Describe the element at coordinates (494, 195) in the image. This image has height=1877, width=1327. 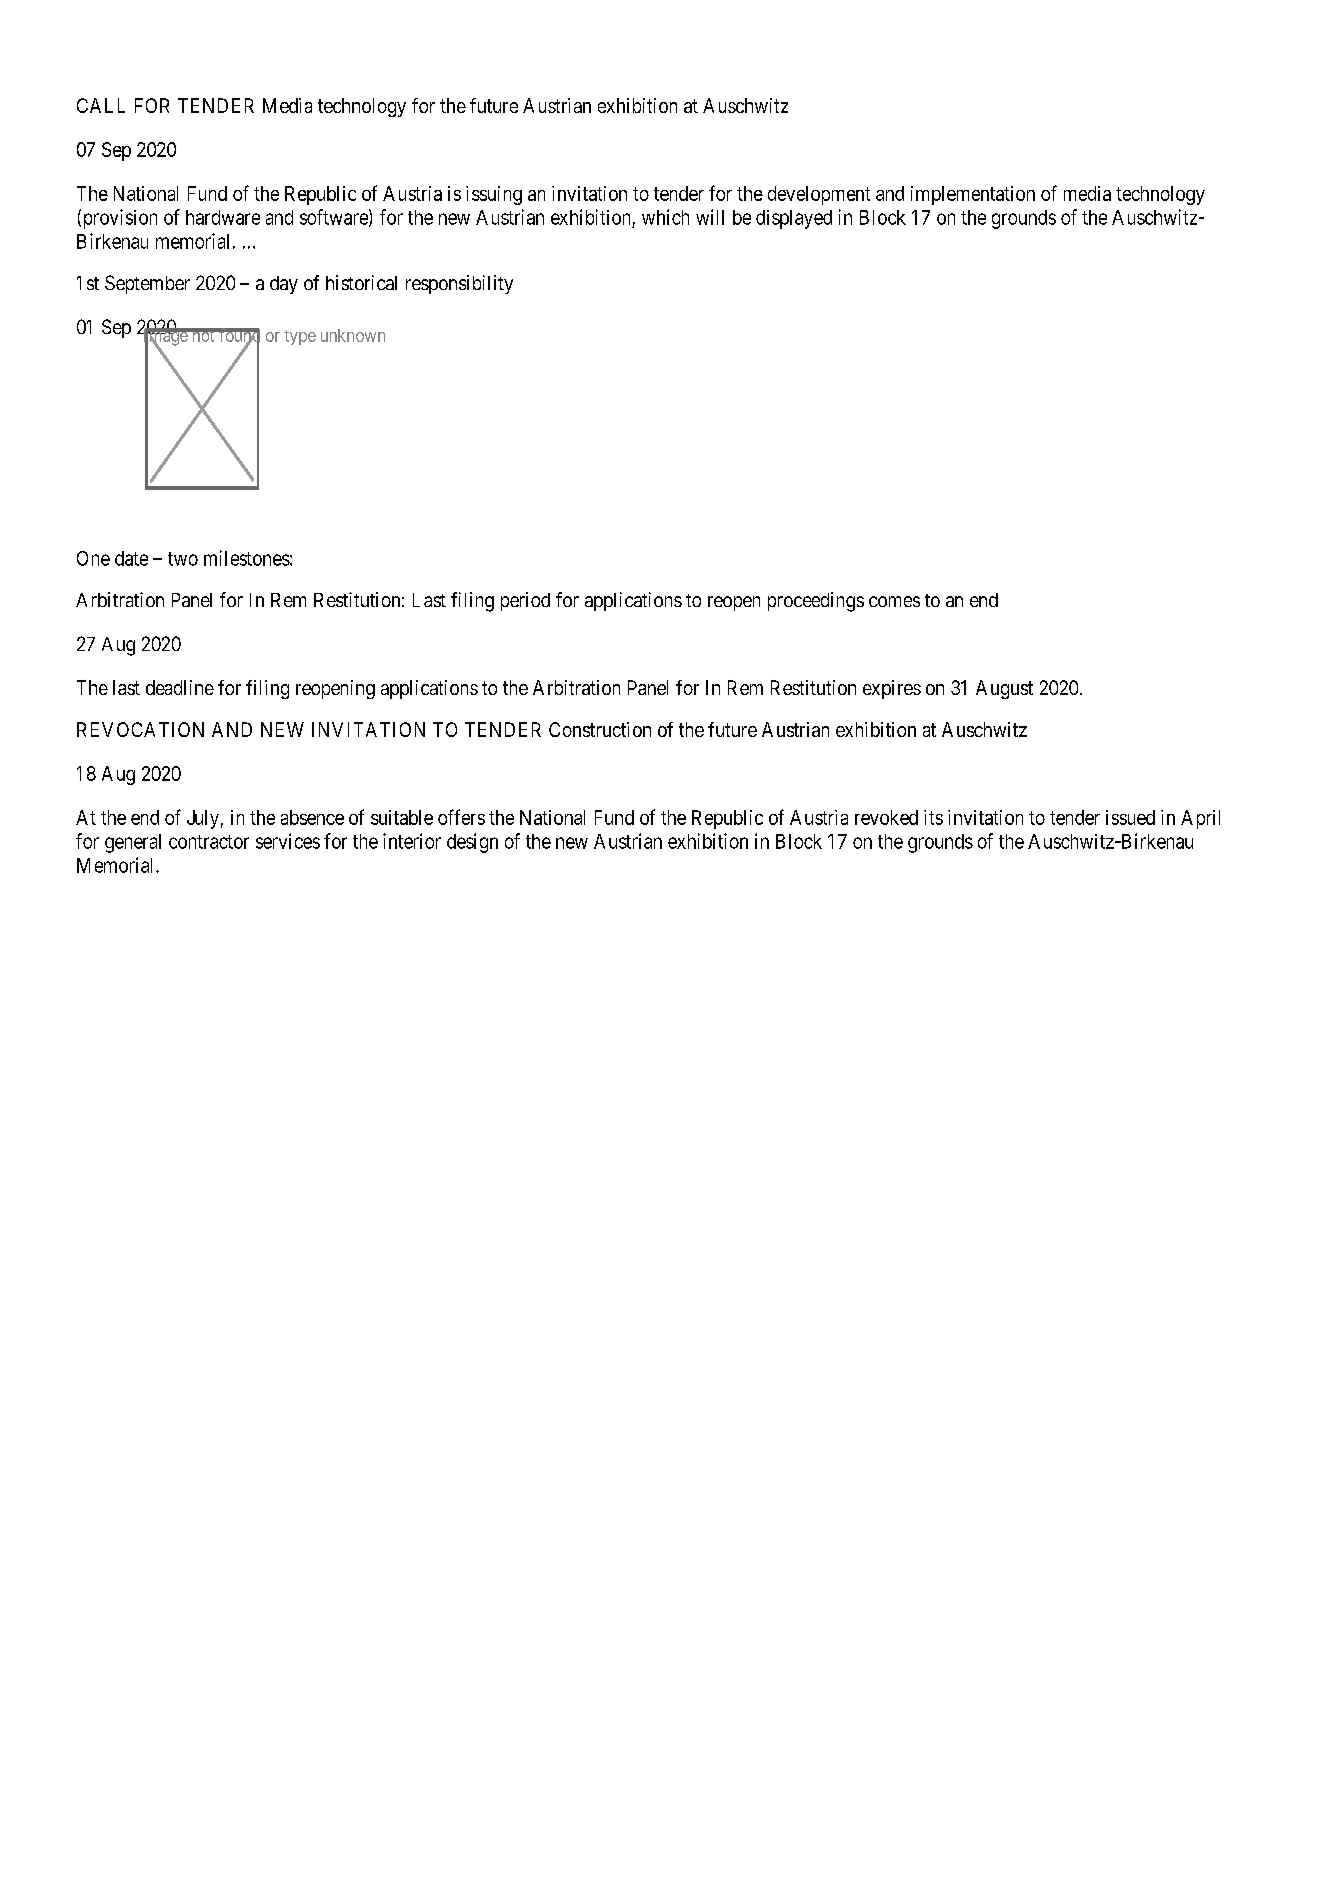
I see `issuing` at that location.
